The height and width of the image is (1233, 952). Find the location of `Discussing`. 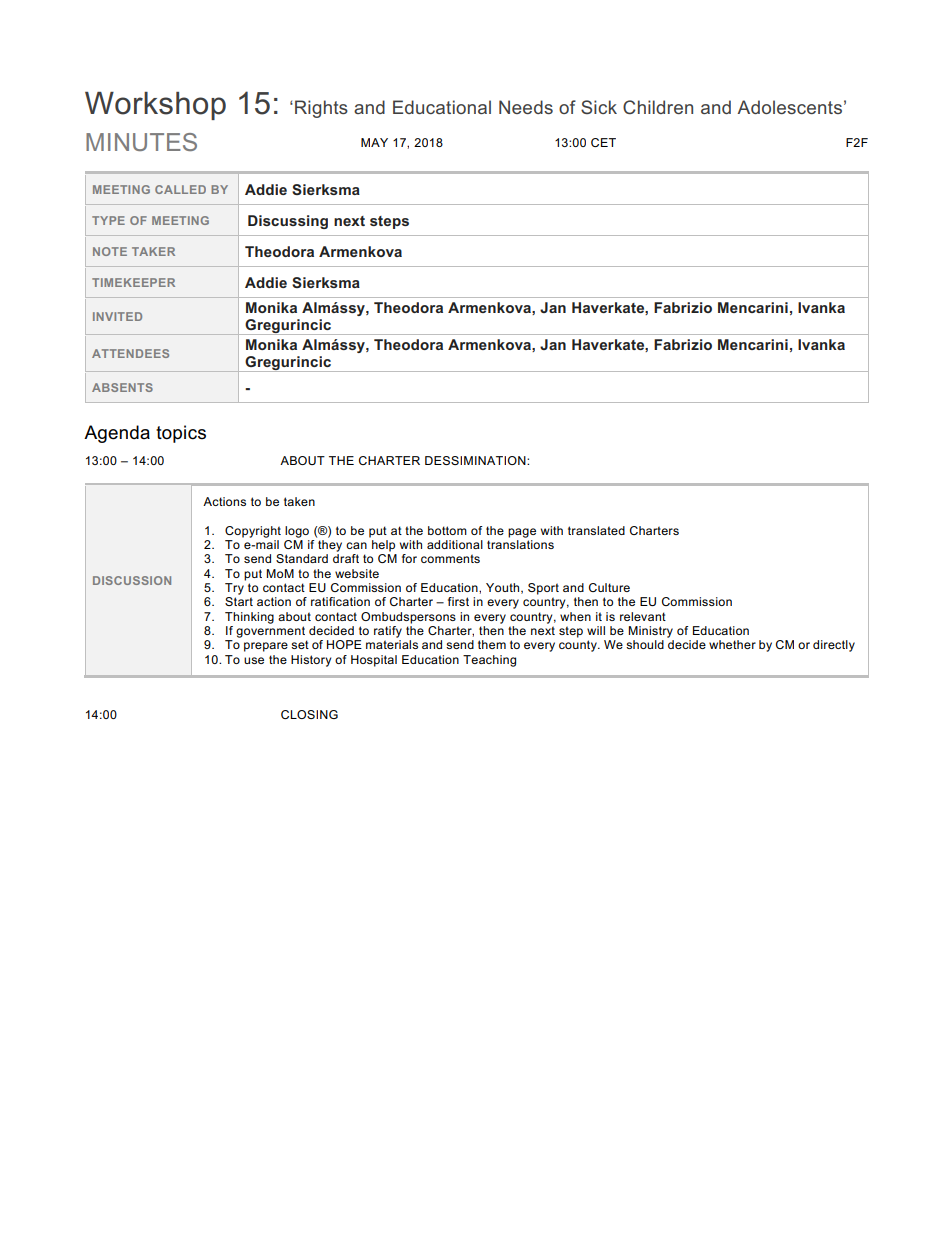

Discussing is located at coordinates (288, 222).
